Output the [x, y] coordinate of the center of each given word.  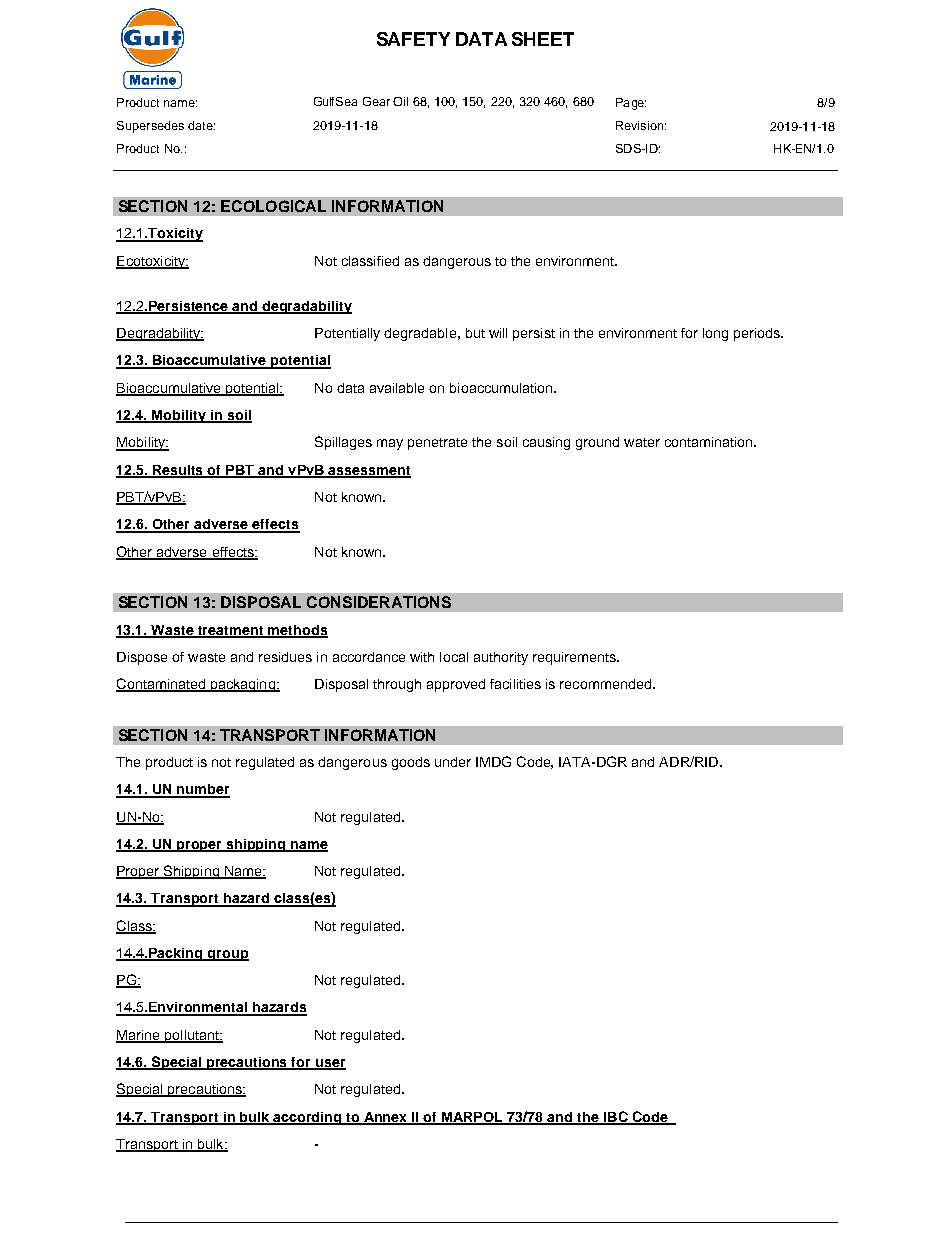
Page [631, 104]
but [475, 333]
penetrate [437, 444]
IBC [616, 1117]
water [642, 442]
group [227, 955]
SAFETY [413, 39]
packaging [242, 685]
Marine [139, 1036]
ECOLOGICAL [273, 206]
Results [178, 471]
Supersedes [150, 127]
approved [456, 685]
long [715, 334]
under [453, 762]
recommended [605, 684]
